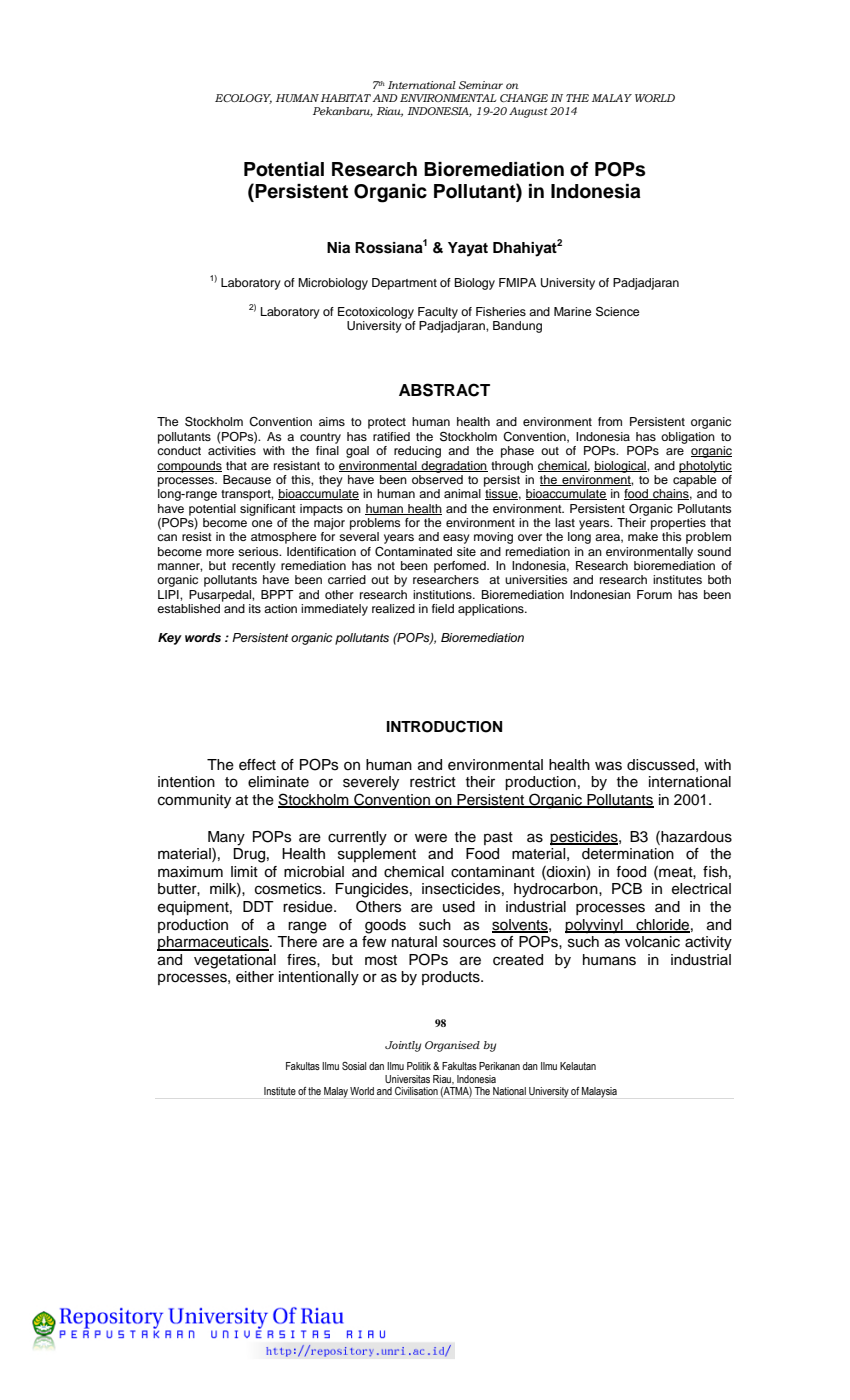 Image resolution: width=850 pixels, height=1400 pixels. What do you see at coordinates (243, 99) in the document?
I see `ECOLOGY` at bounding box center [243, 99].
